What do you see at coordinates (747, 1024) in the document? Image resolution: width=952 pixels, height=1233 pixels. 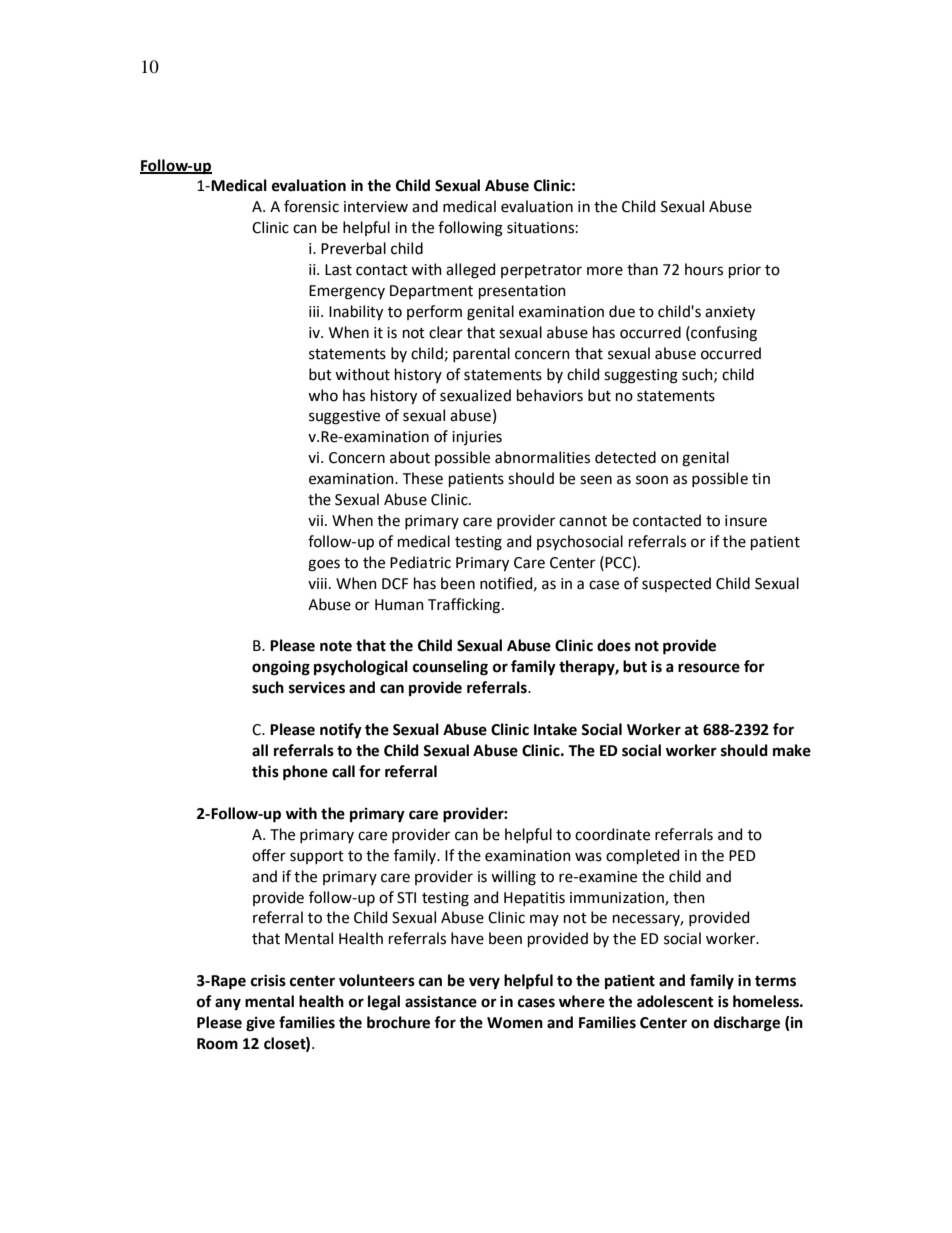 I see `discharge` at bounding box center [747, 1024].
